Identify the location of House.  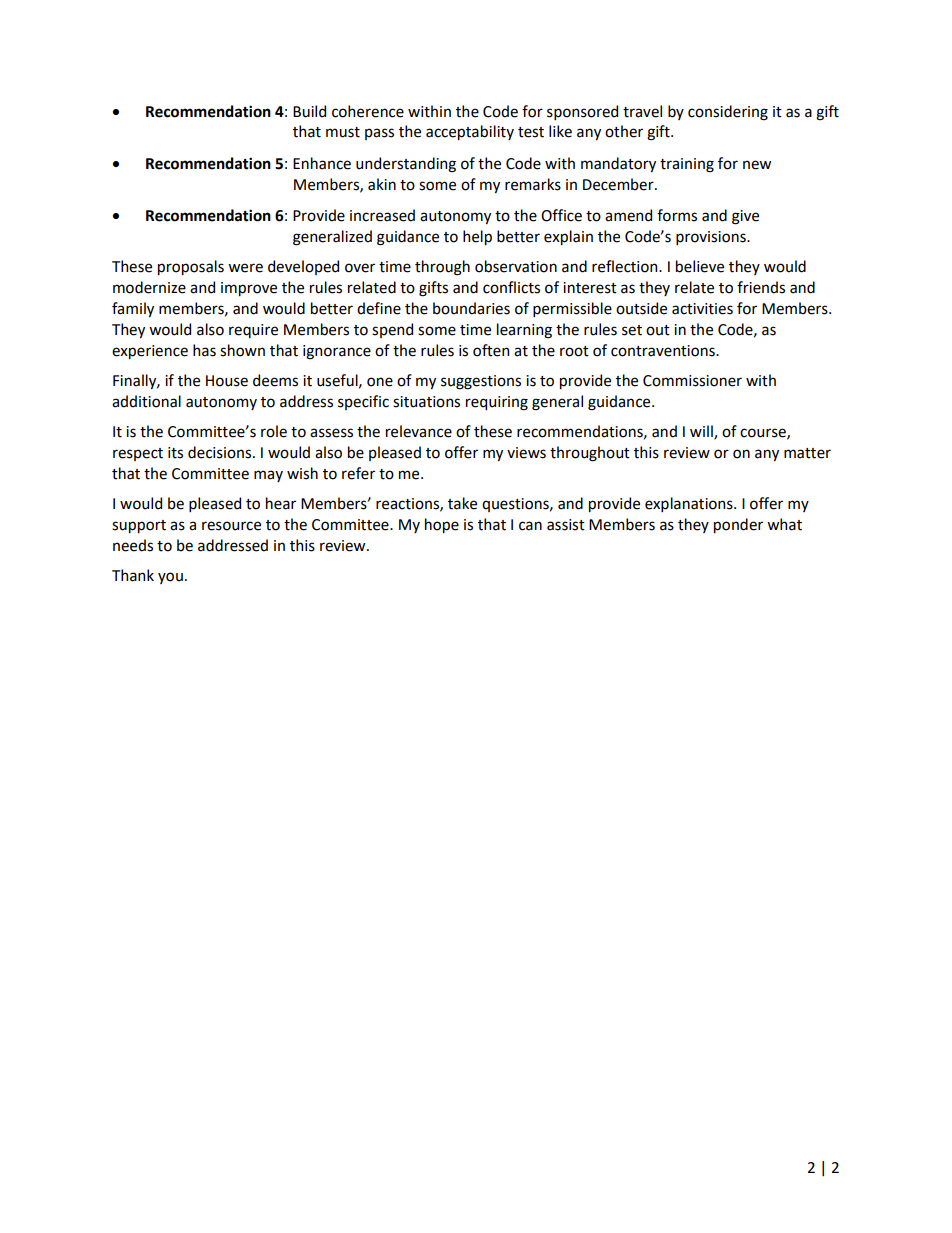
(227, 381).
